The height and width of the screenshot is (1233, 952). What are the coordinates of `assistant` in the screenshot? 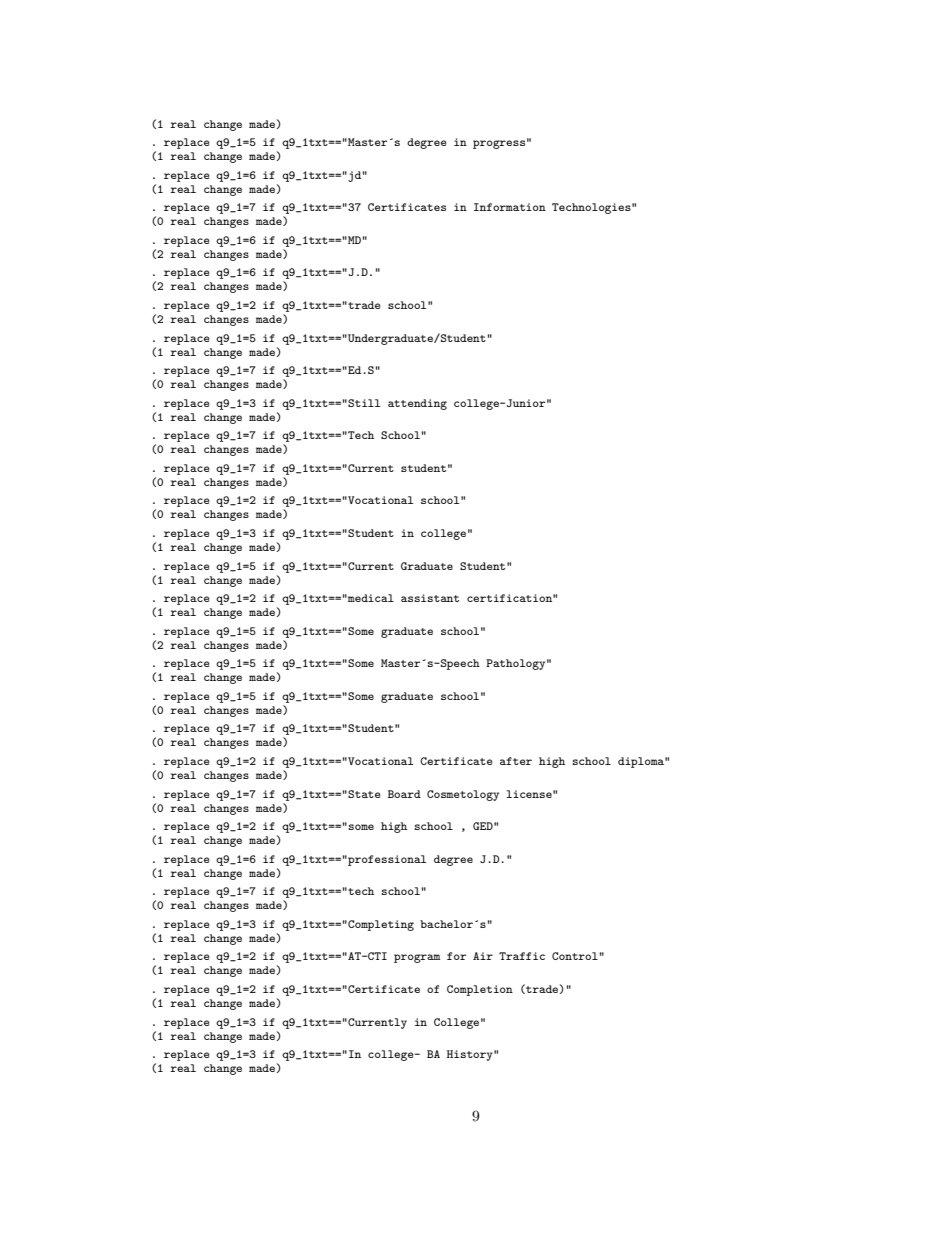 It's located at (430, 598).
